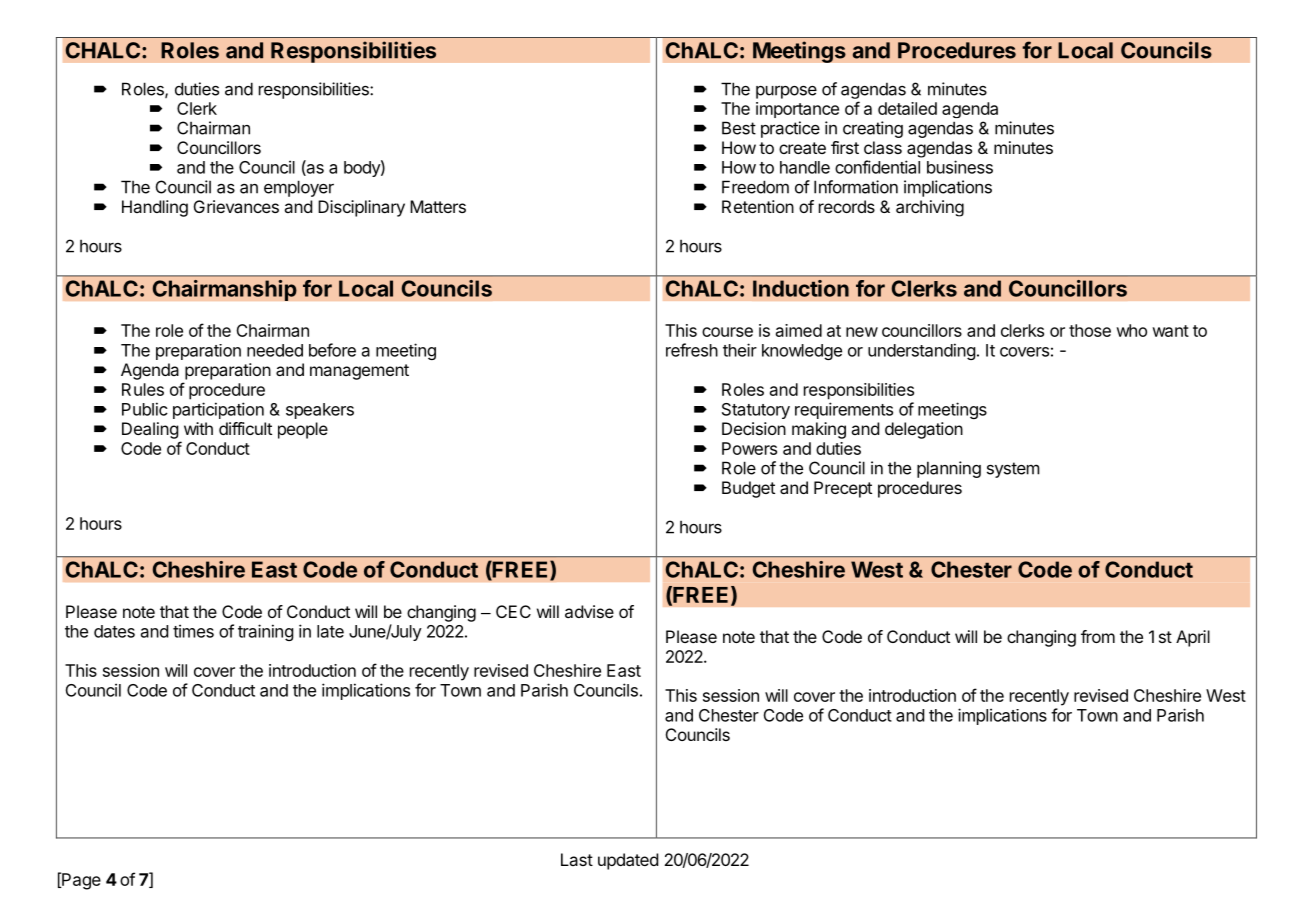  I want to click on Last, so click(577, 859).
